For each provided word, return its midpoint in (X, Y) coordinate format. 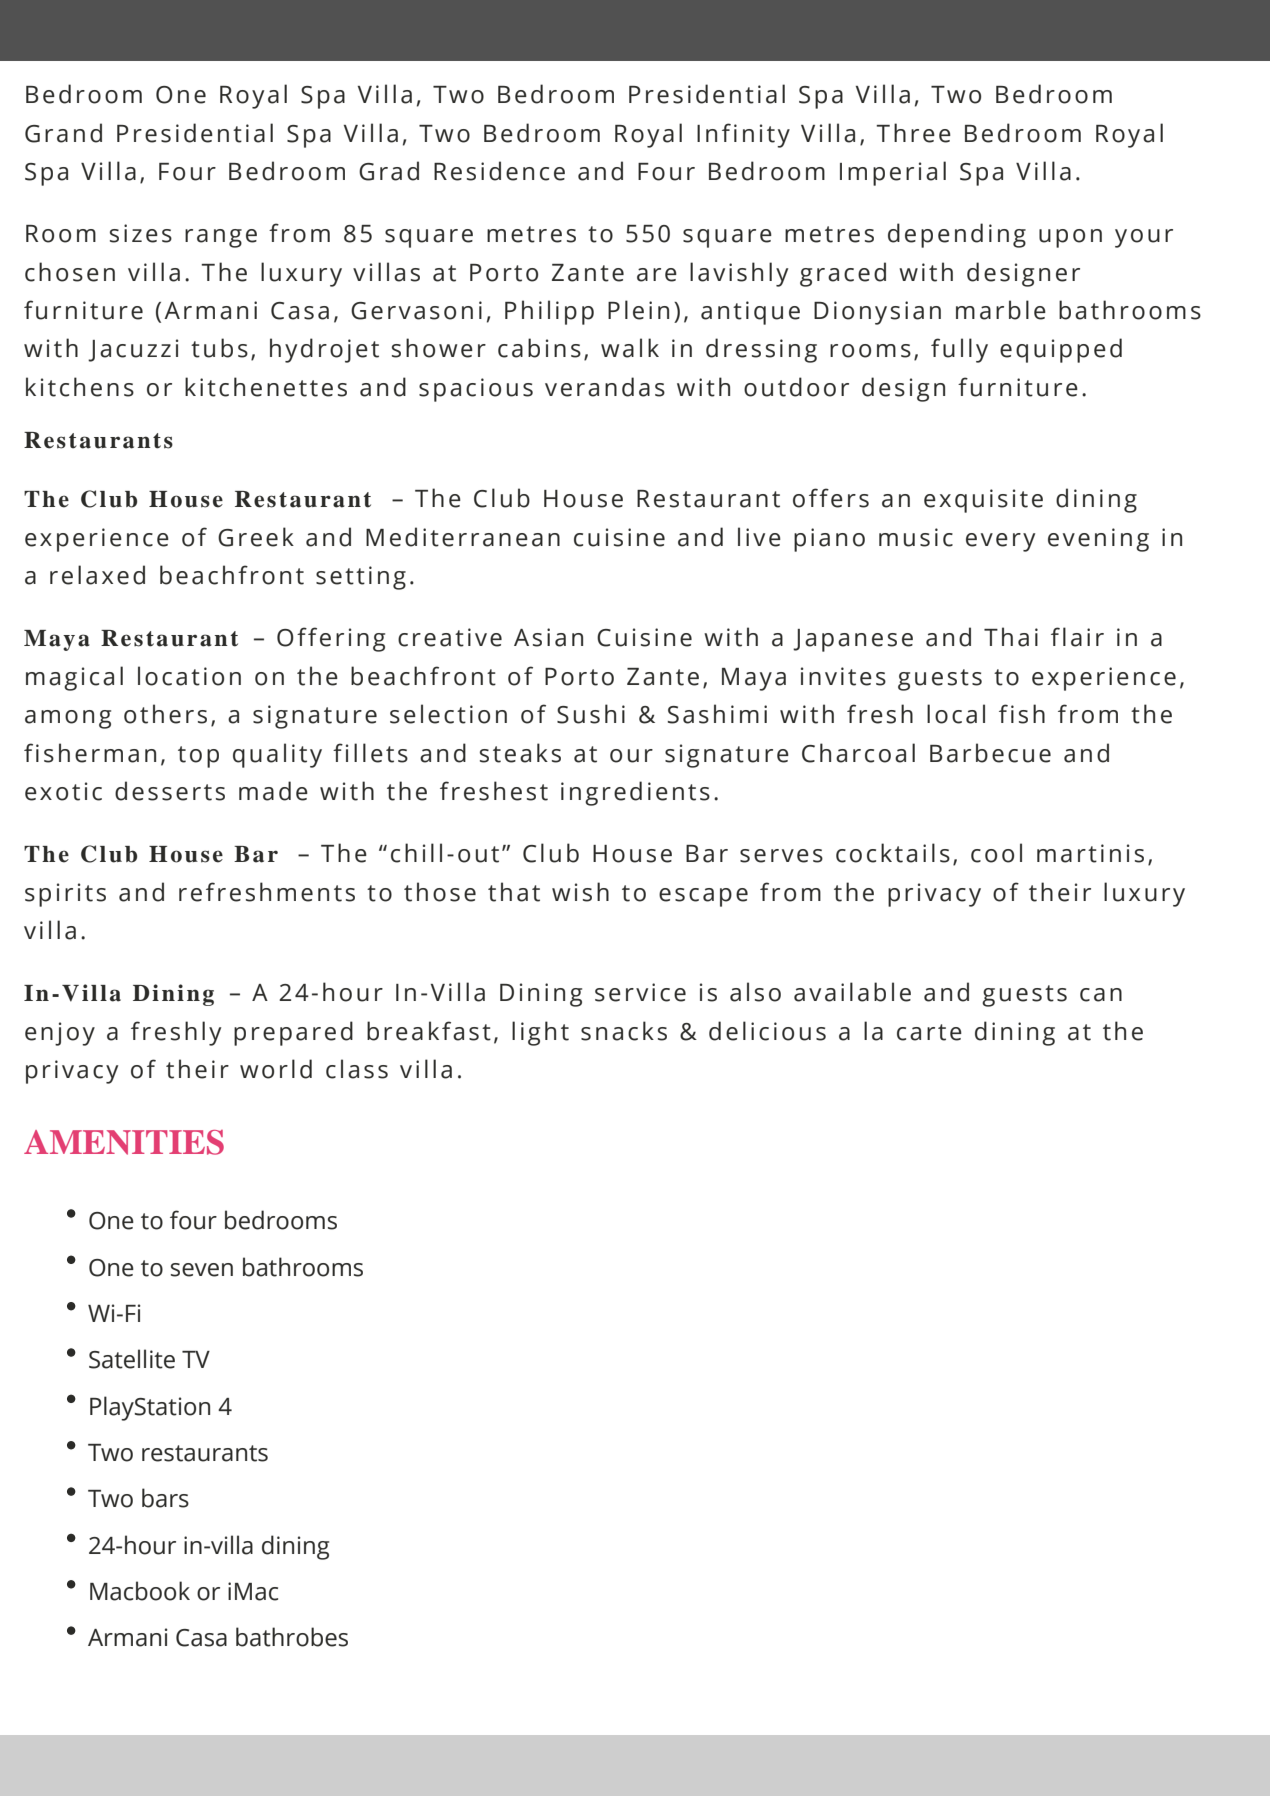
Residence (499, 171)
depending (957, 235)
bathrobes (292, 1637)
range (221, 238)
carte (929, 1032)
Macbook (140, 1591)
